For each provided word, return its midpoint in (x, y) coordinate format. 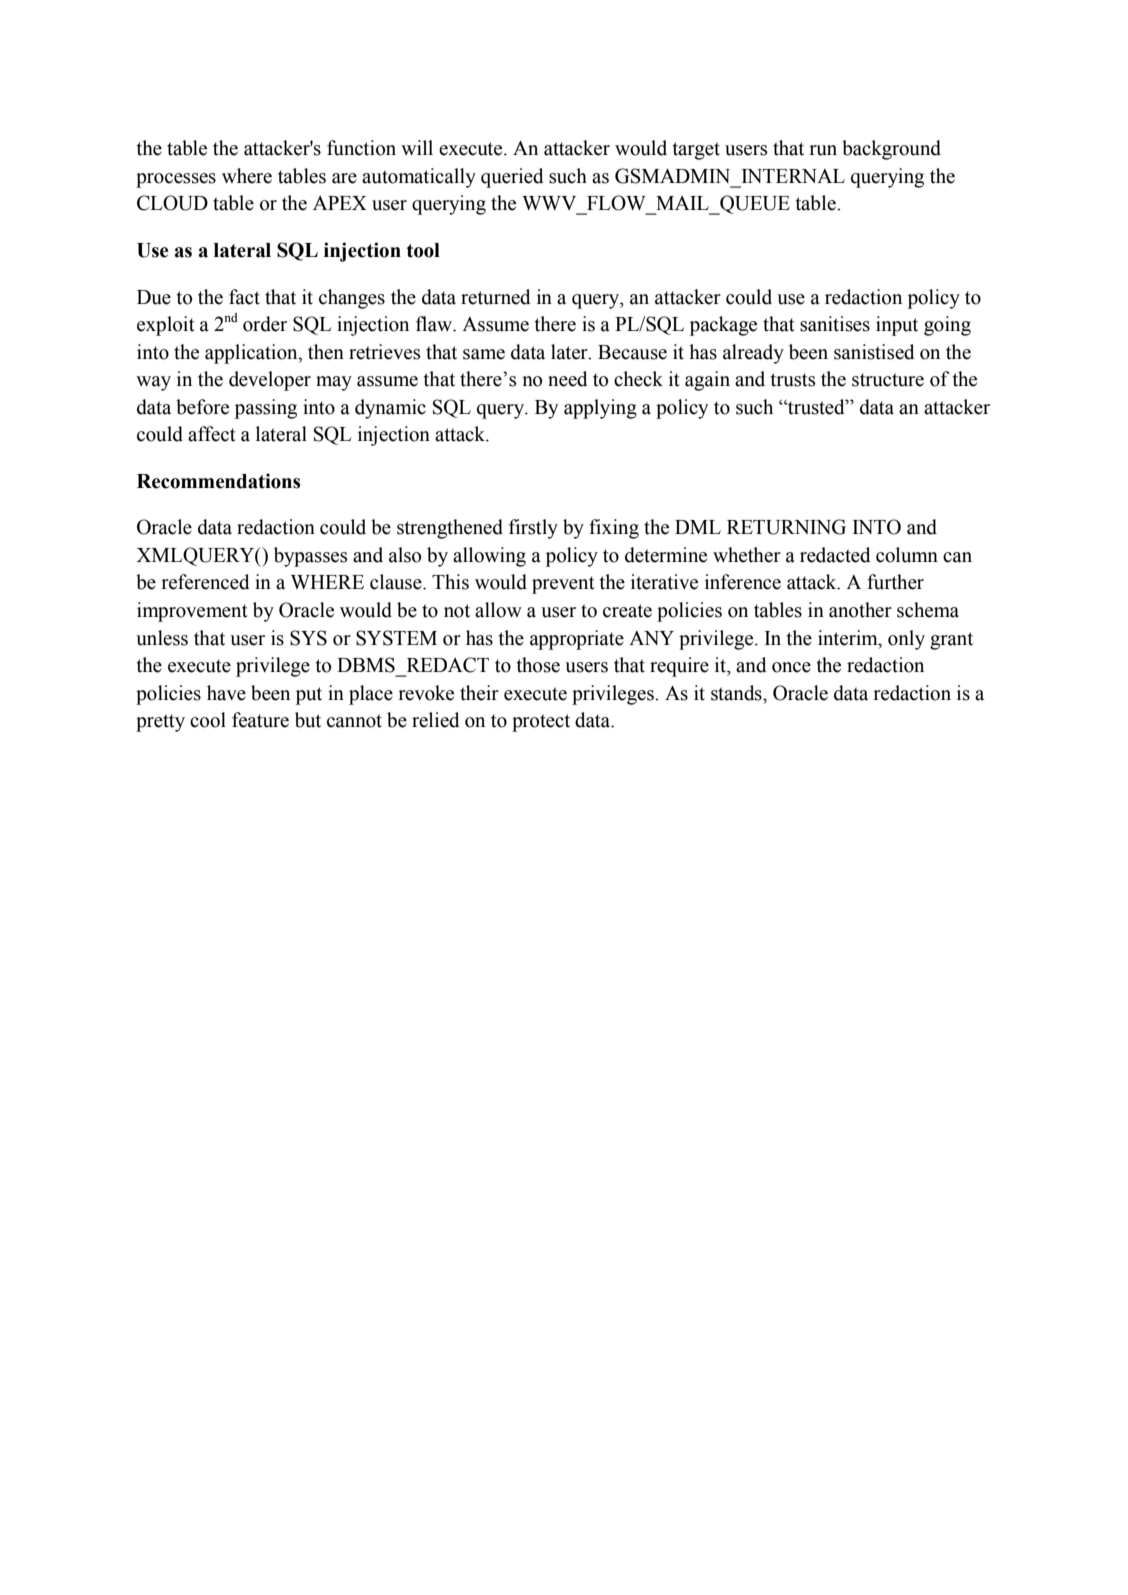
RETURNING (786, 527)
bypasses (310, 557)
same (484, 354)
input (897, 326)
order (265, 324)
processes (176, 180)
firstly (533, 529)
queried (512, 178)
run (823, 150)
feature (260, 720)
